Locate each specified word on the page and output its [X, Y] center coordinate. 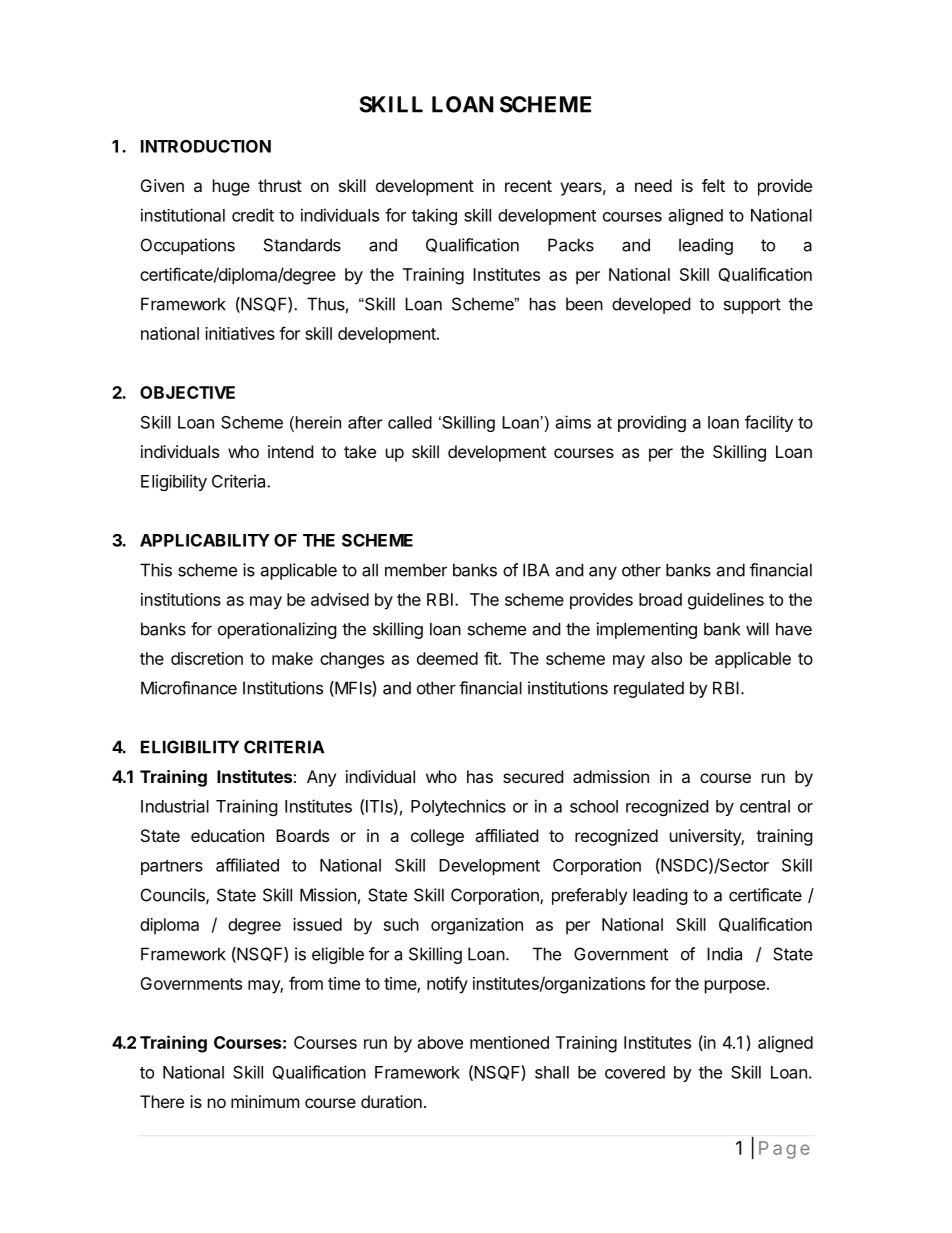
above [440, 1042]
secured [533, 776]
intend [290, 451]
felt [713, 185]
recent [528, 186]
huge [231, 187]
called [410, 422]
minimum [265, 1101]
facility [769, 423]
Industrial [175, 806]
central [765, 806]
